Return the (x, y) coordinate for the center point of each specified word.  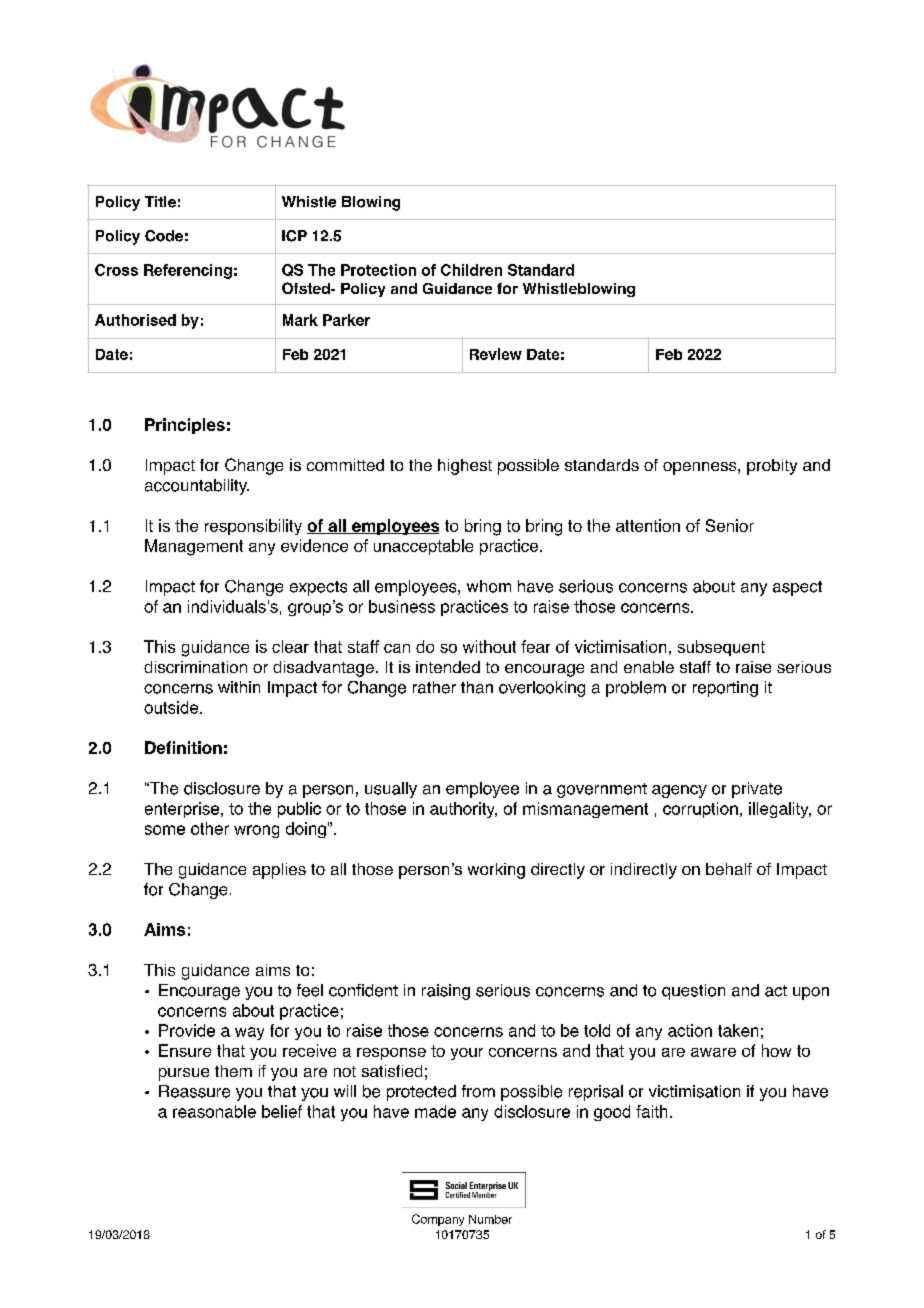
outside (172, 707)
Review (496, 354)
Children (471, 270)
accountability (197, 487)
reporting (725, 689)
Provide (187, 1030)
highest (465, 467)
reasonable (214, 1111)
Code (164, 236)
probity (772, 467)
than (477, 687)
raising (446, 992)
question (693, 992)
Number (490, 1219)
